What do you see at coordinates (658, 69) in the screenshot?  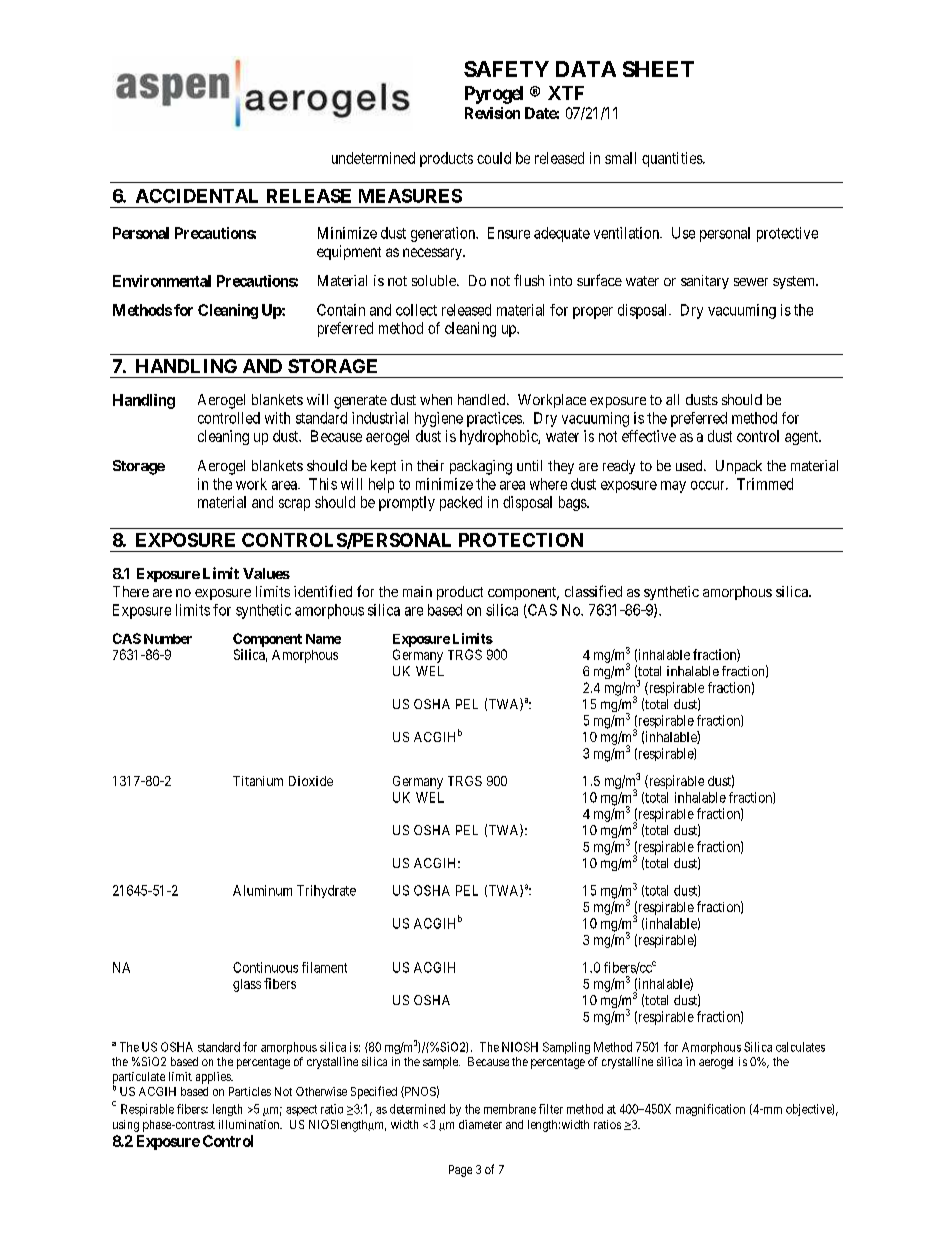 I see `SHEET` at bounding box center [658, 69].
